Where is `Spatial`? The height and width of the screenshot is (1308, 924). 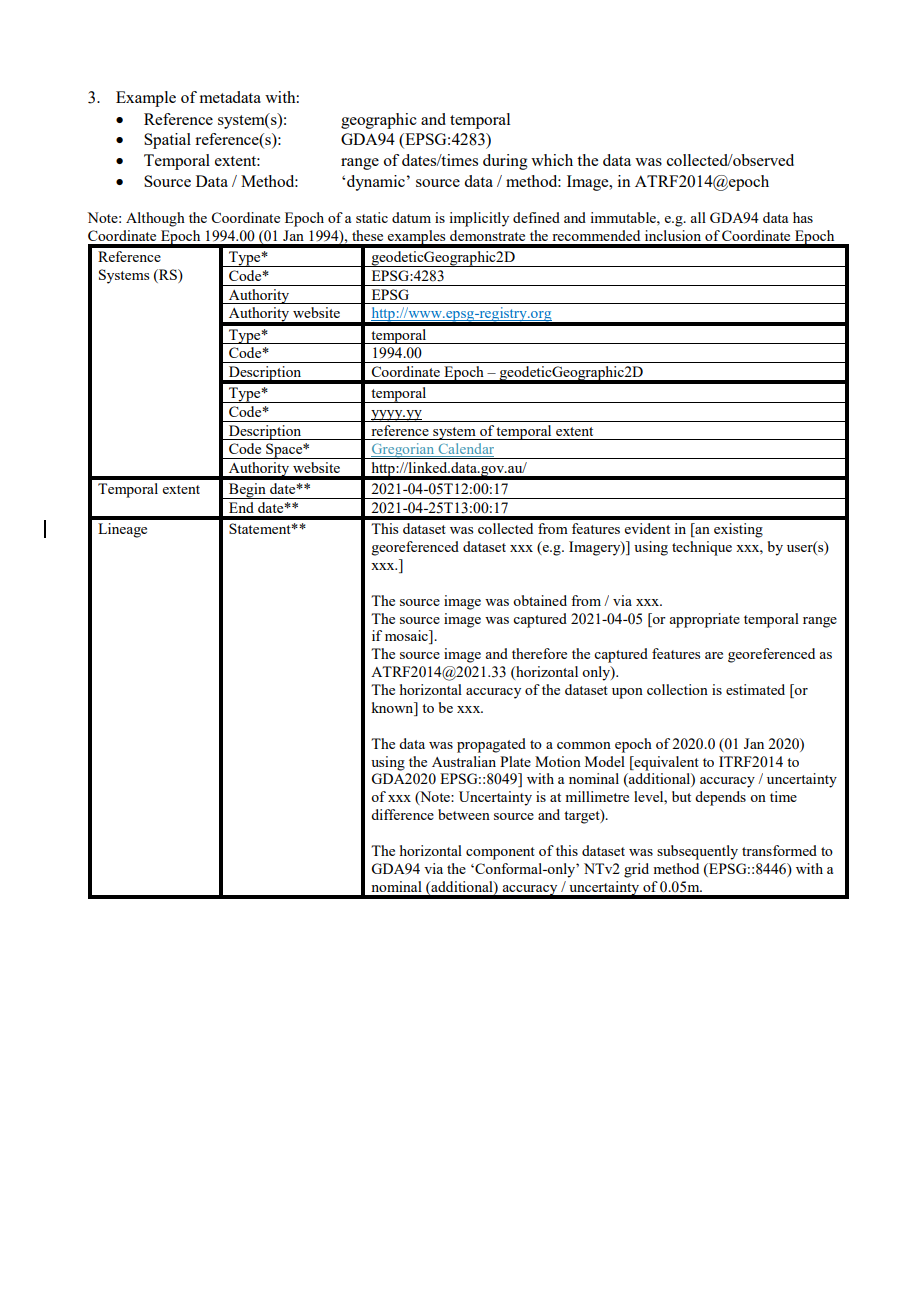
Spatial is located at coordinates (167, 141).
